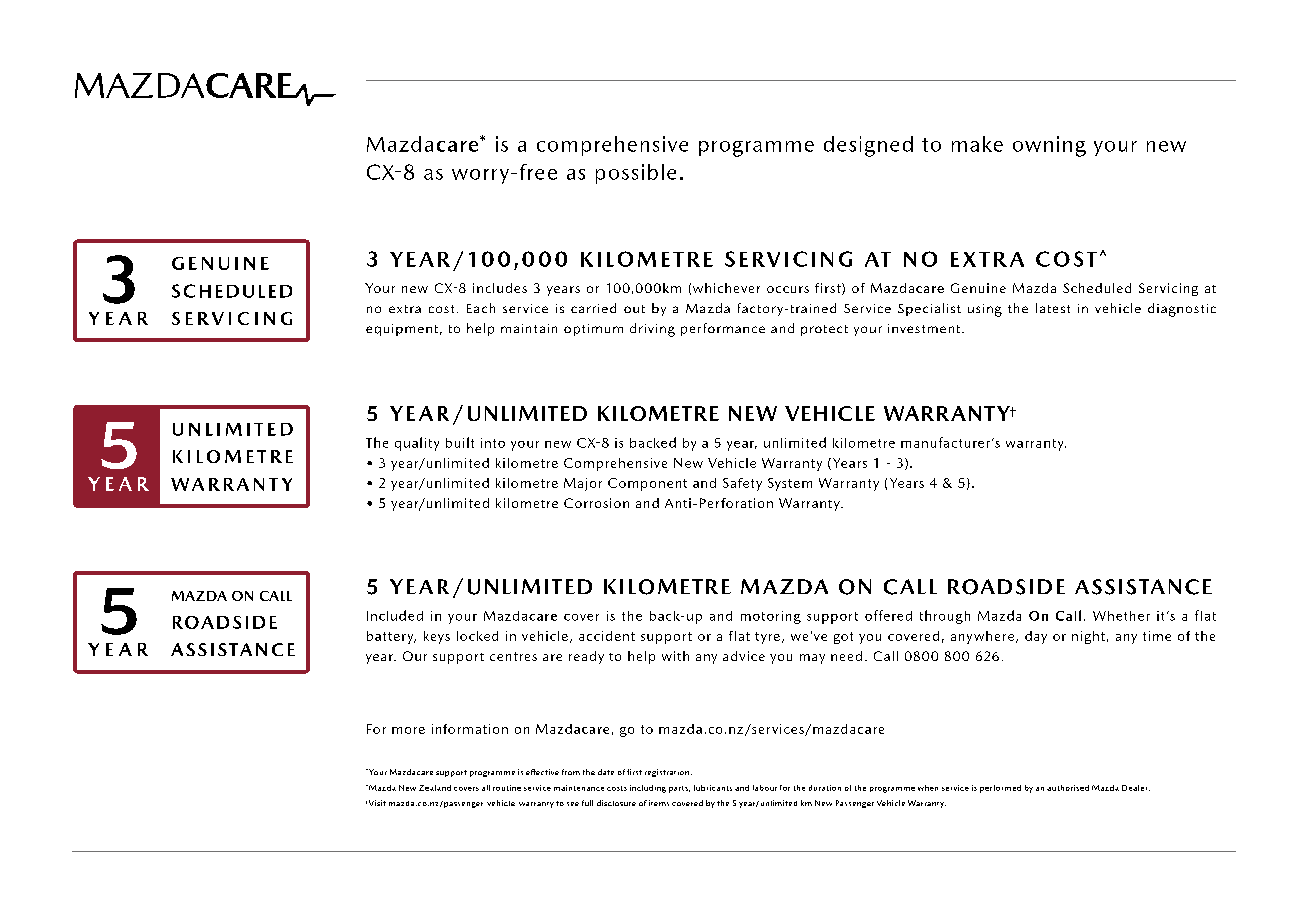  I want to click on motoring, so click(771, 617).
